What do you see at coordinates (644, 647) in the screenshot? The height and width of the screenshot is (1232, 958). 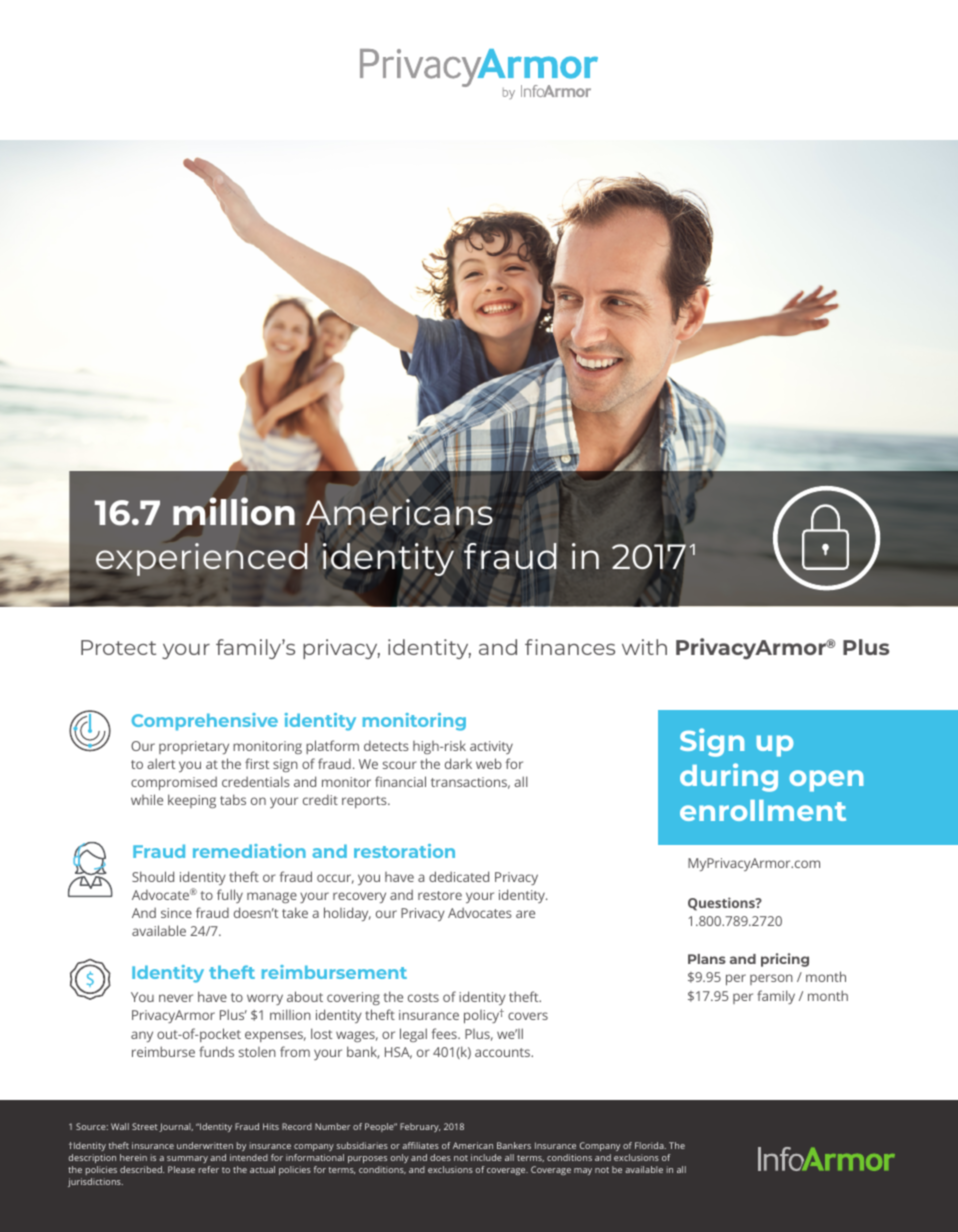 I see `with` at bounding box center [644, 647].
